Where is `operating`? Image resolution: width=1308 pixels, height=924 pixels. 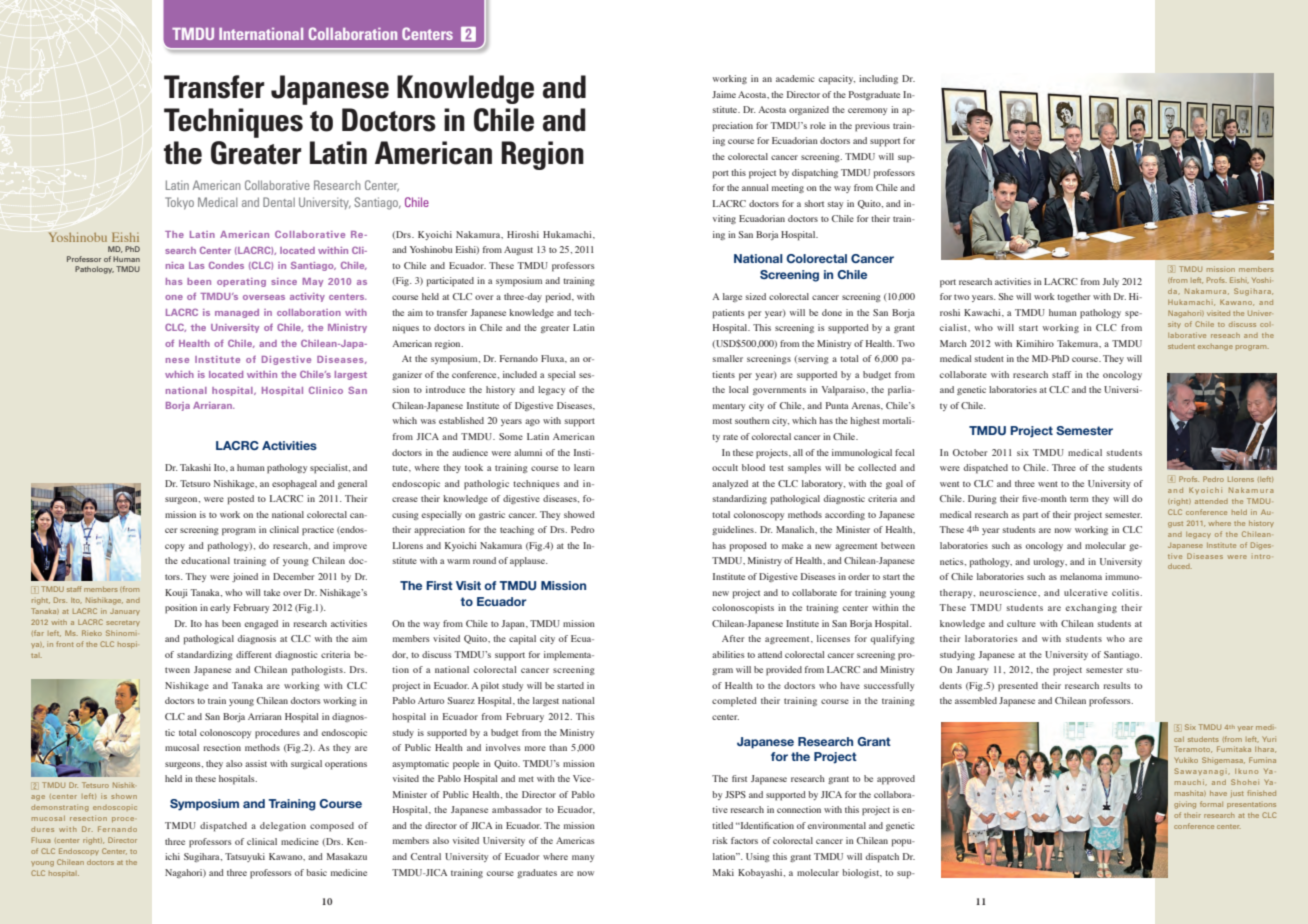
operating is located at coordinates (241, 282).
